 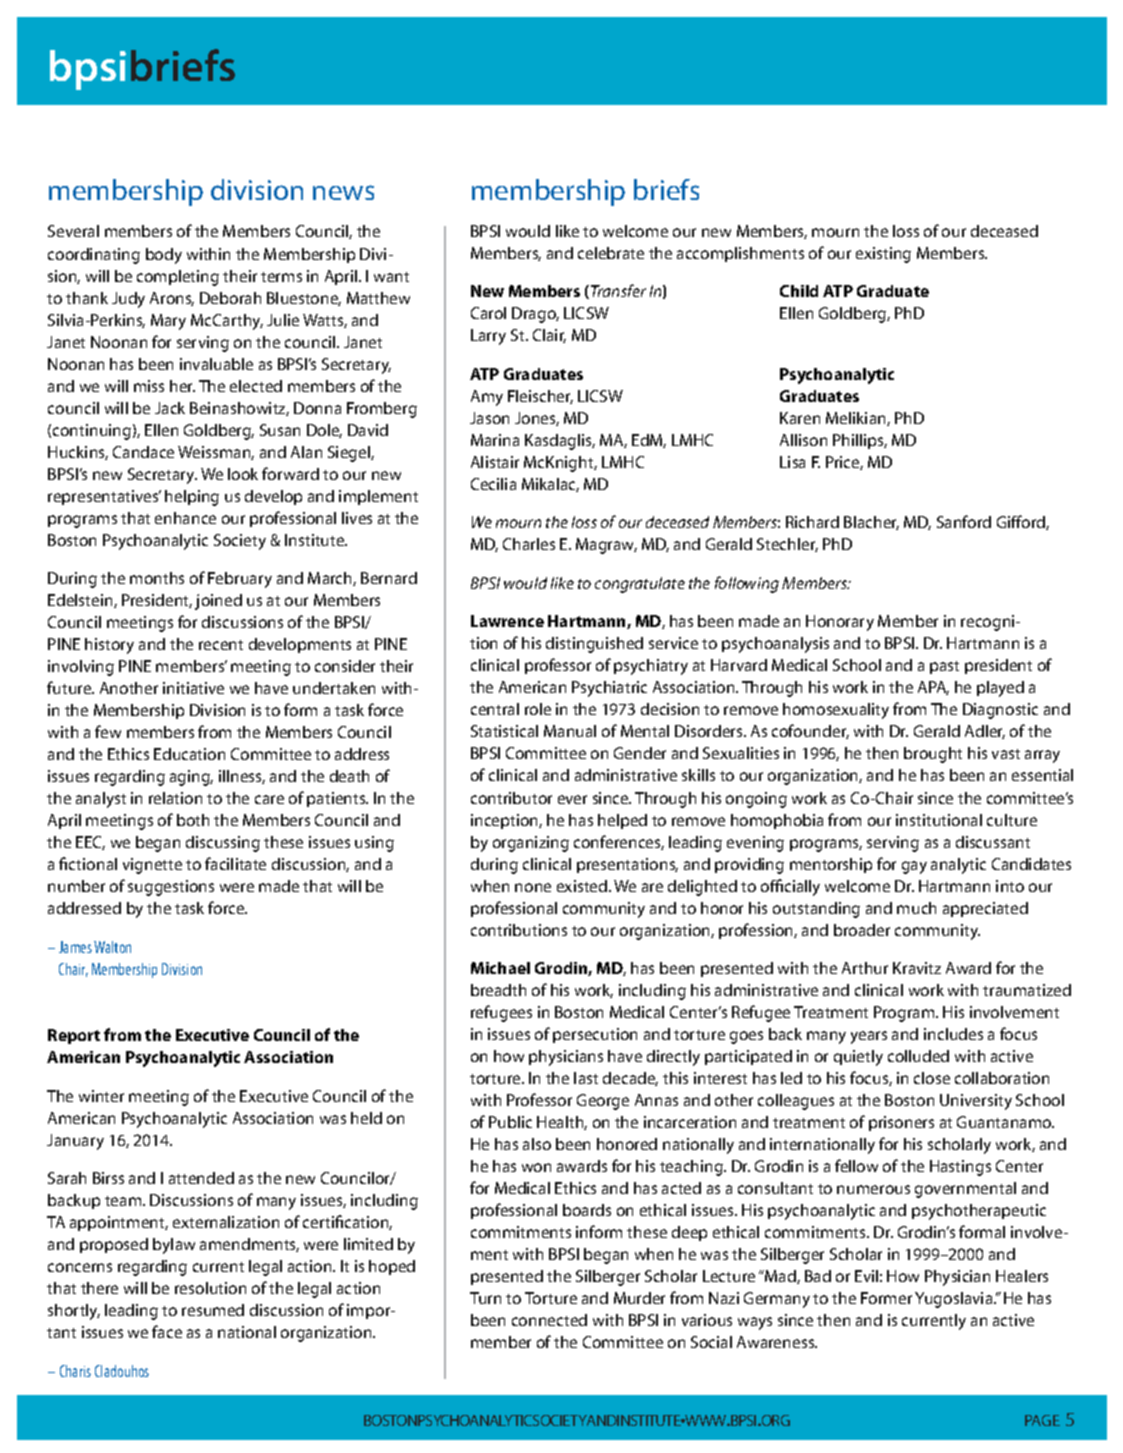 What do you see at coordinates (164, 256) in the screenshot?
I see `body` at bounding box center [164, 256].
